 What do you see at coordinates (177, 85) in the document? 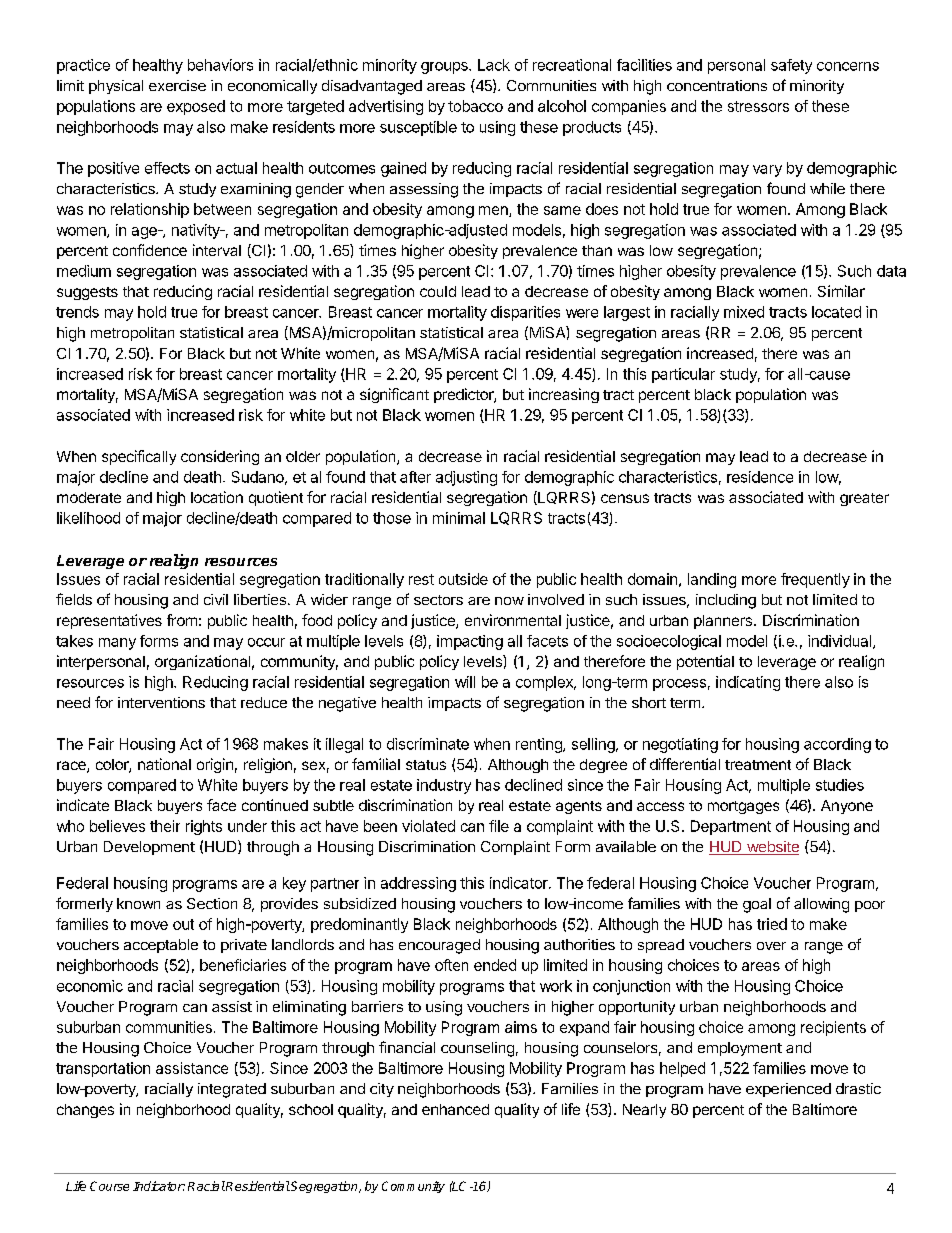
I see `exercise` at bounding box center [177, 85].
